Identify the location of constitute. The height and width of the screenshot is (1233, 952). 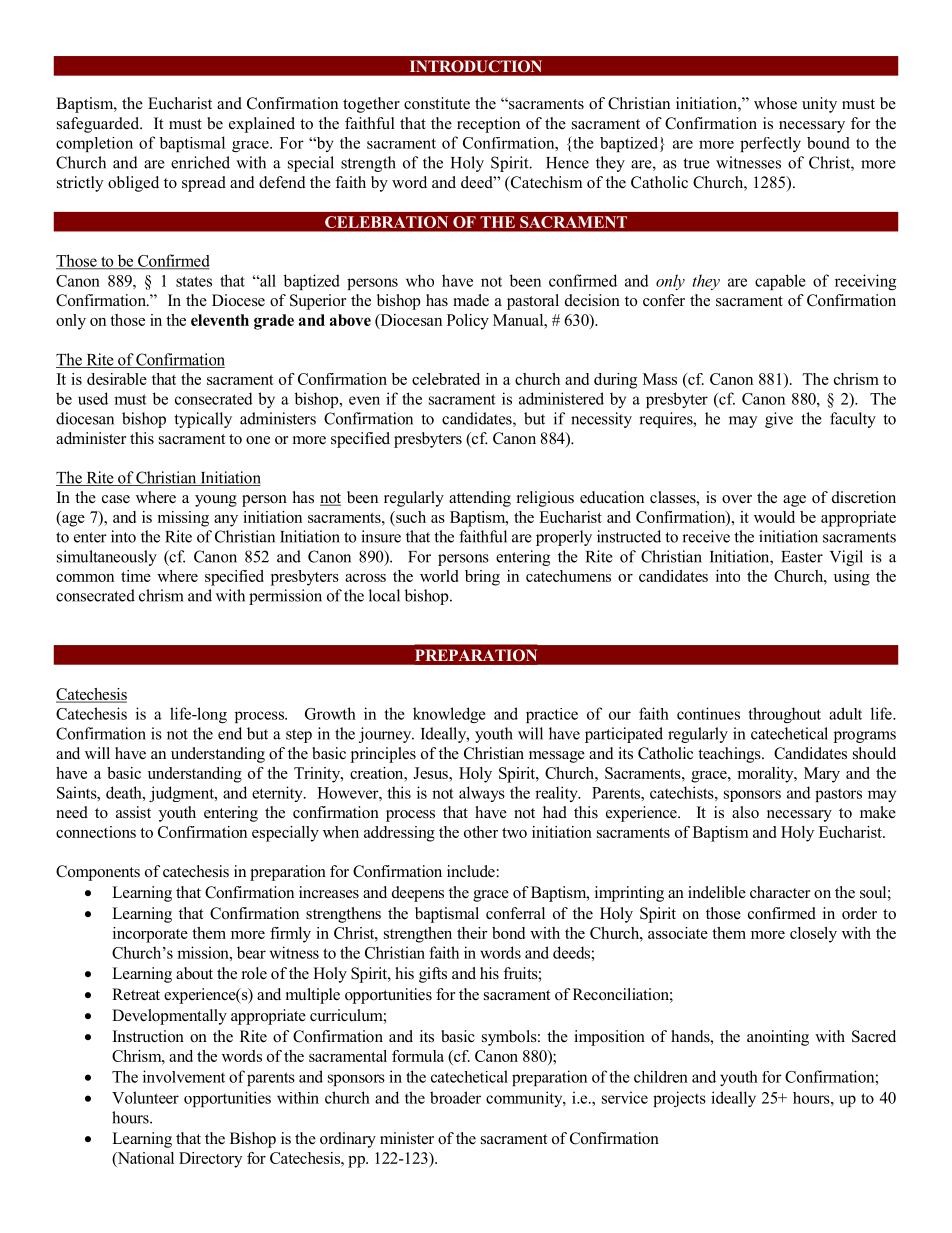
(437, 103).
